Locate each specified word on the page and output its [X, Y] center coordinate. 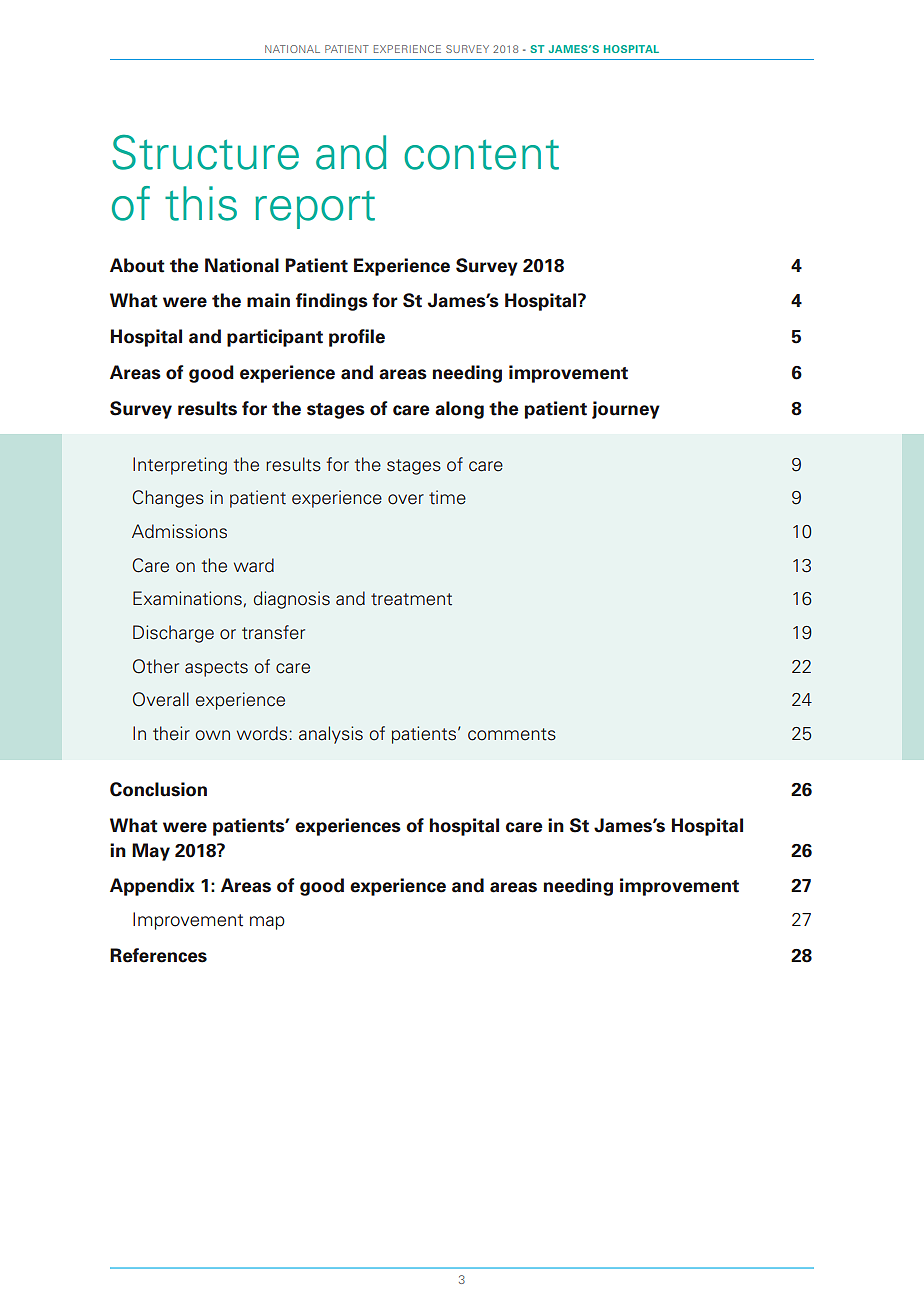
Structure [205, 152]
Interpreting [180, 466]
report [315, 210]
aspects [216, 669]
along [459, 410]
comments [512, 734]
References [158, 955]
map [267, 923]
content [481, 155]
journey [626, 410]
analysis [331, 735]
